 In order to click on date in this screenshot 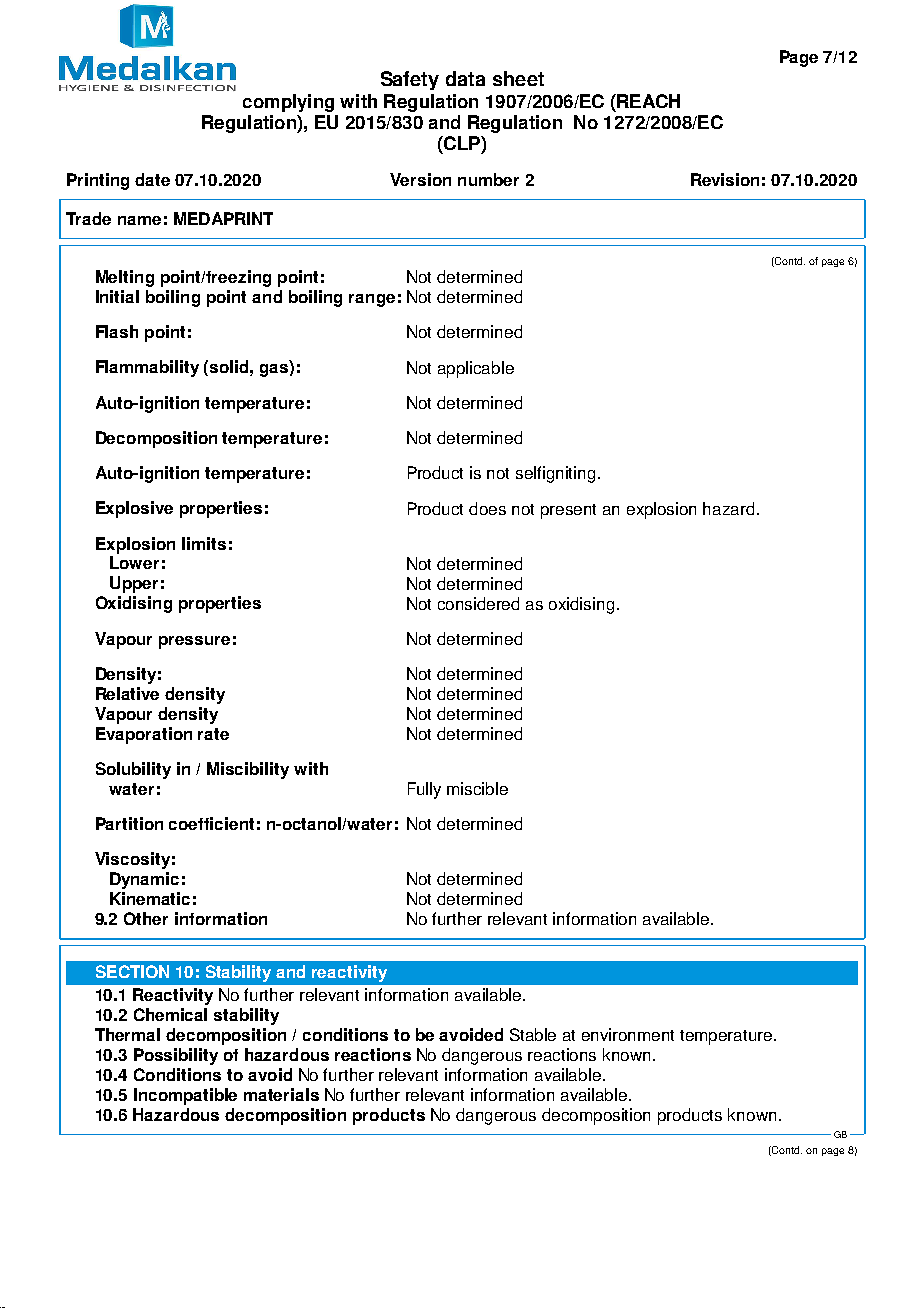, I will do `click(152, 179)`.
